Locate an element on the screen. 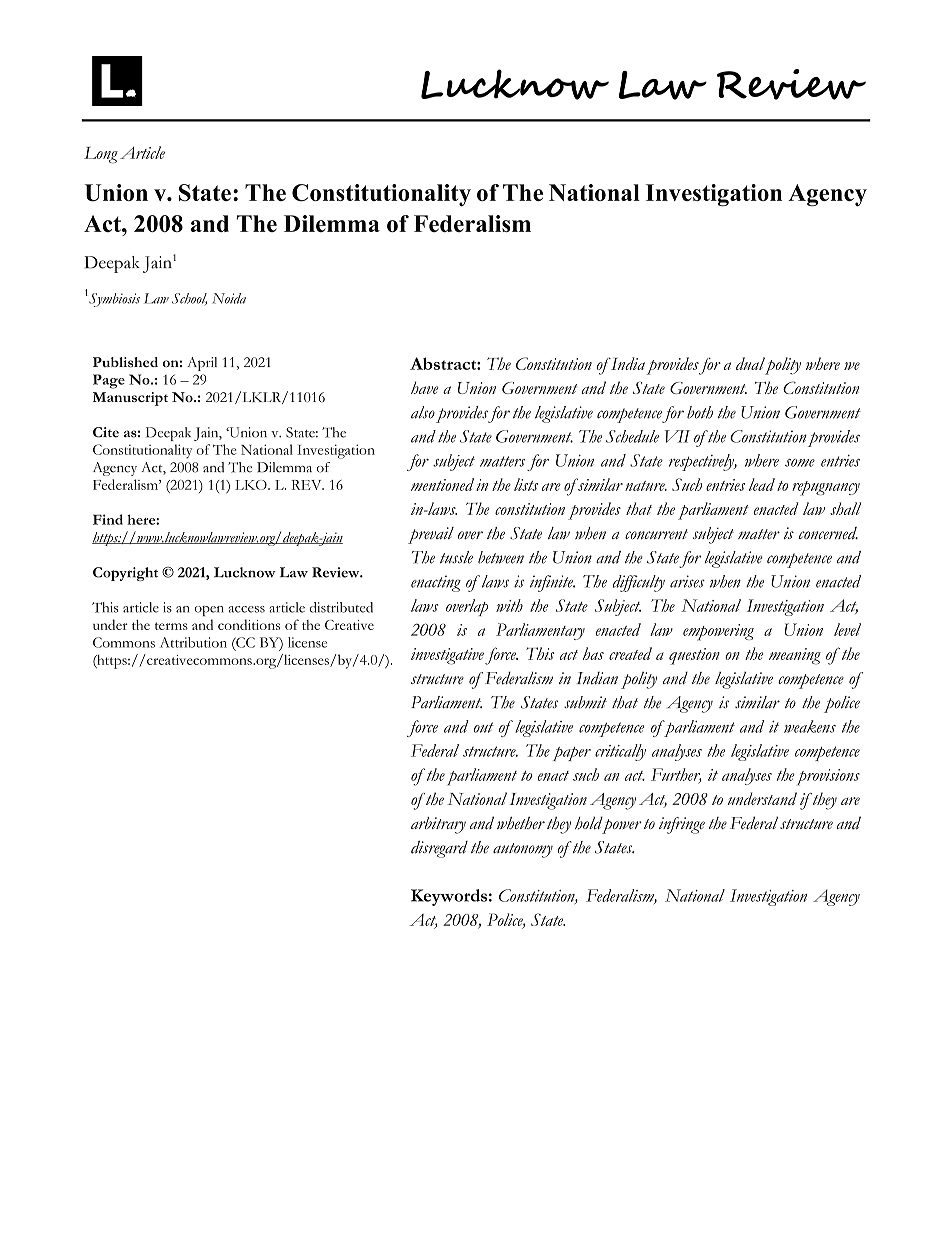 The width and height of the screenshot is (952, 1233). arbitrary is located at coordinates (438, 825).
